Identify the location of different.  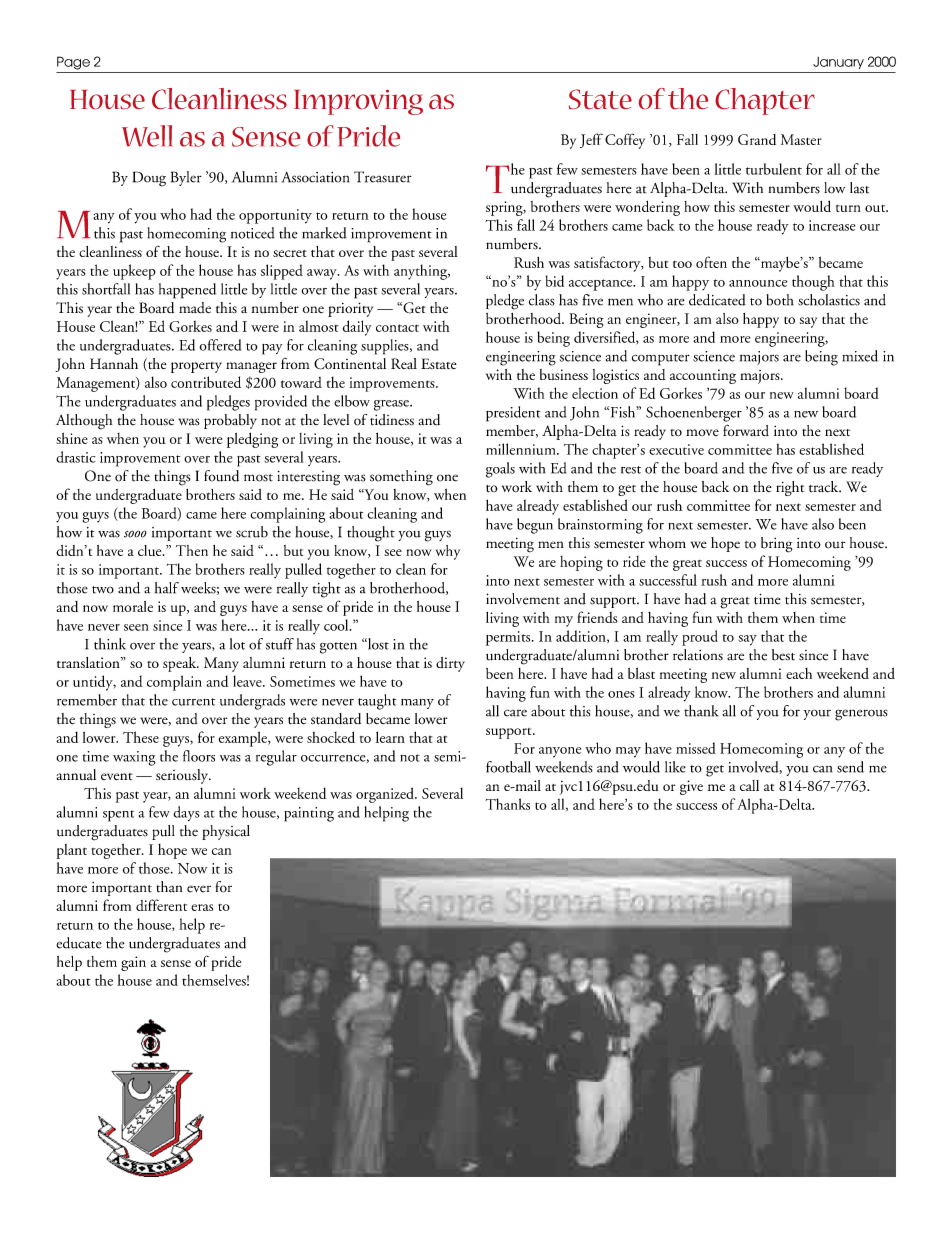
(161, 905).
